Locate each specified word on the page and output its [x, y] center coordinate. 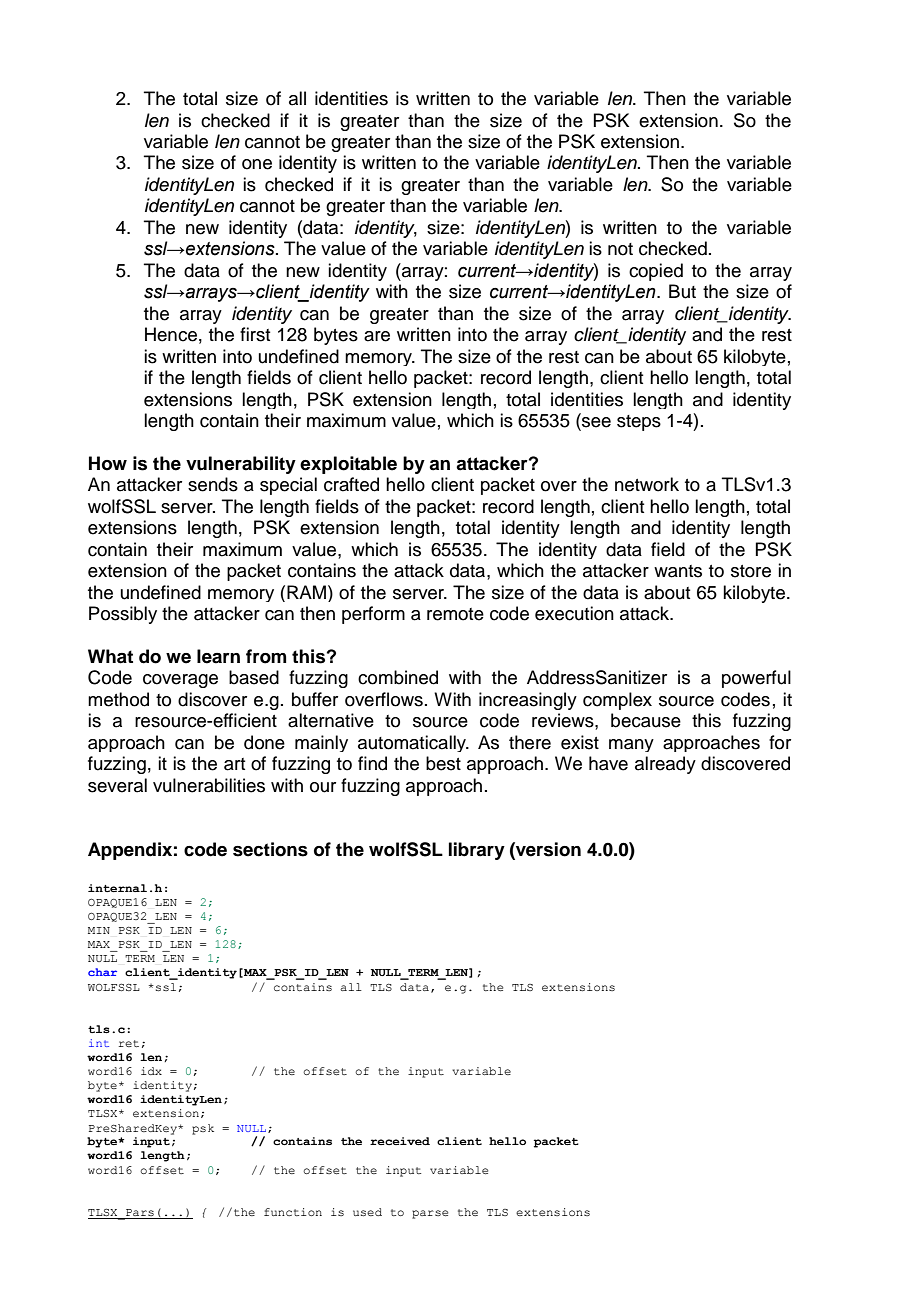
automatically [413, 743]
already [665, 765]
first [255, 334]
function [293, 1212]
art [234, 764]
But [682, 291]
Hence [171, 334]
